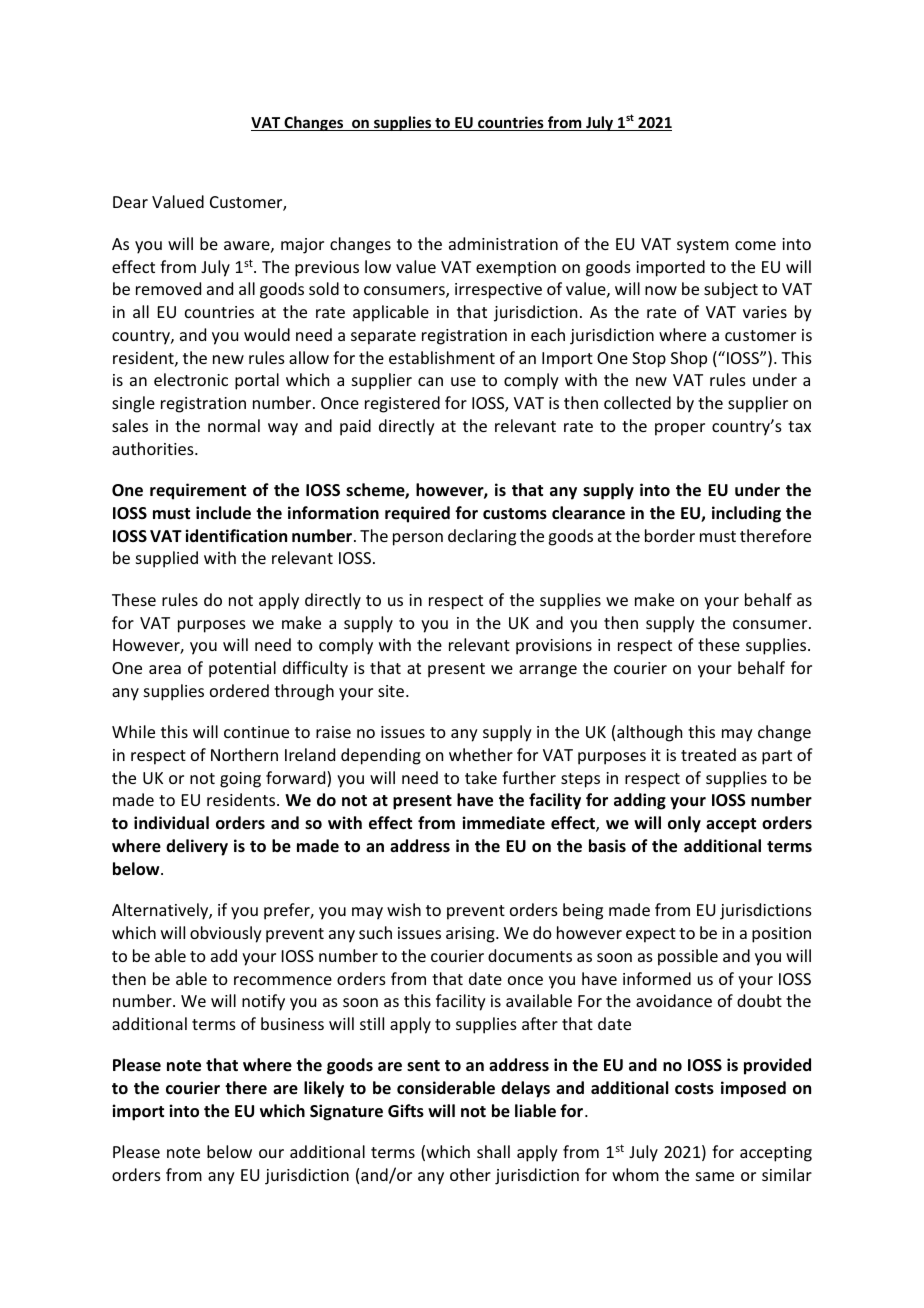  I want to click on site, so click(391, 691).
